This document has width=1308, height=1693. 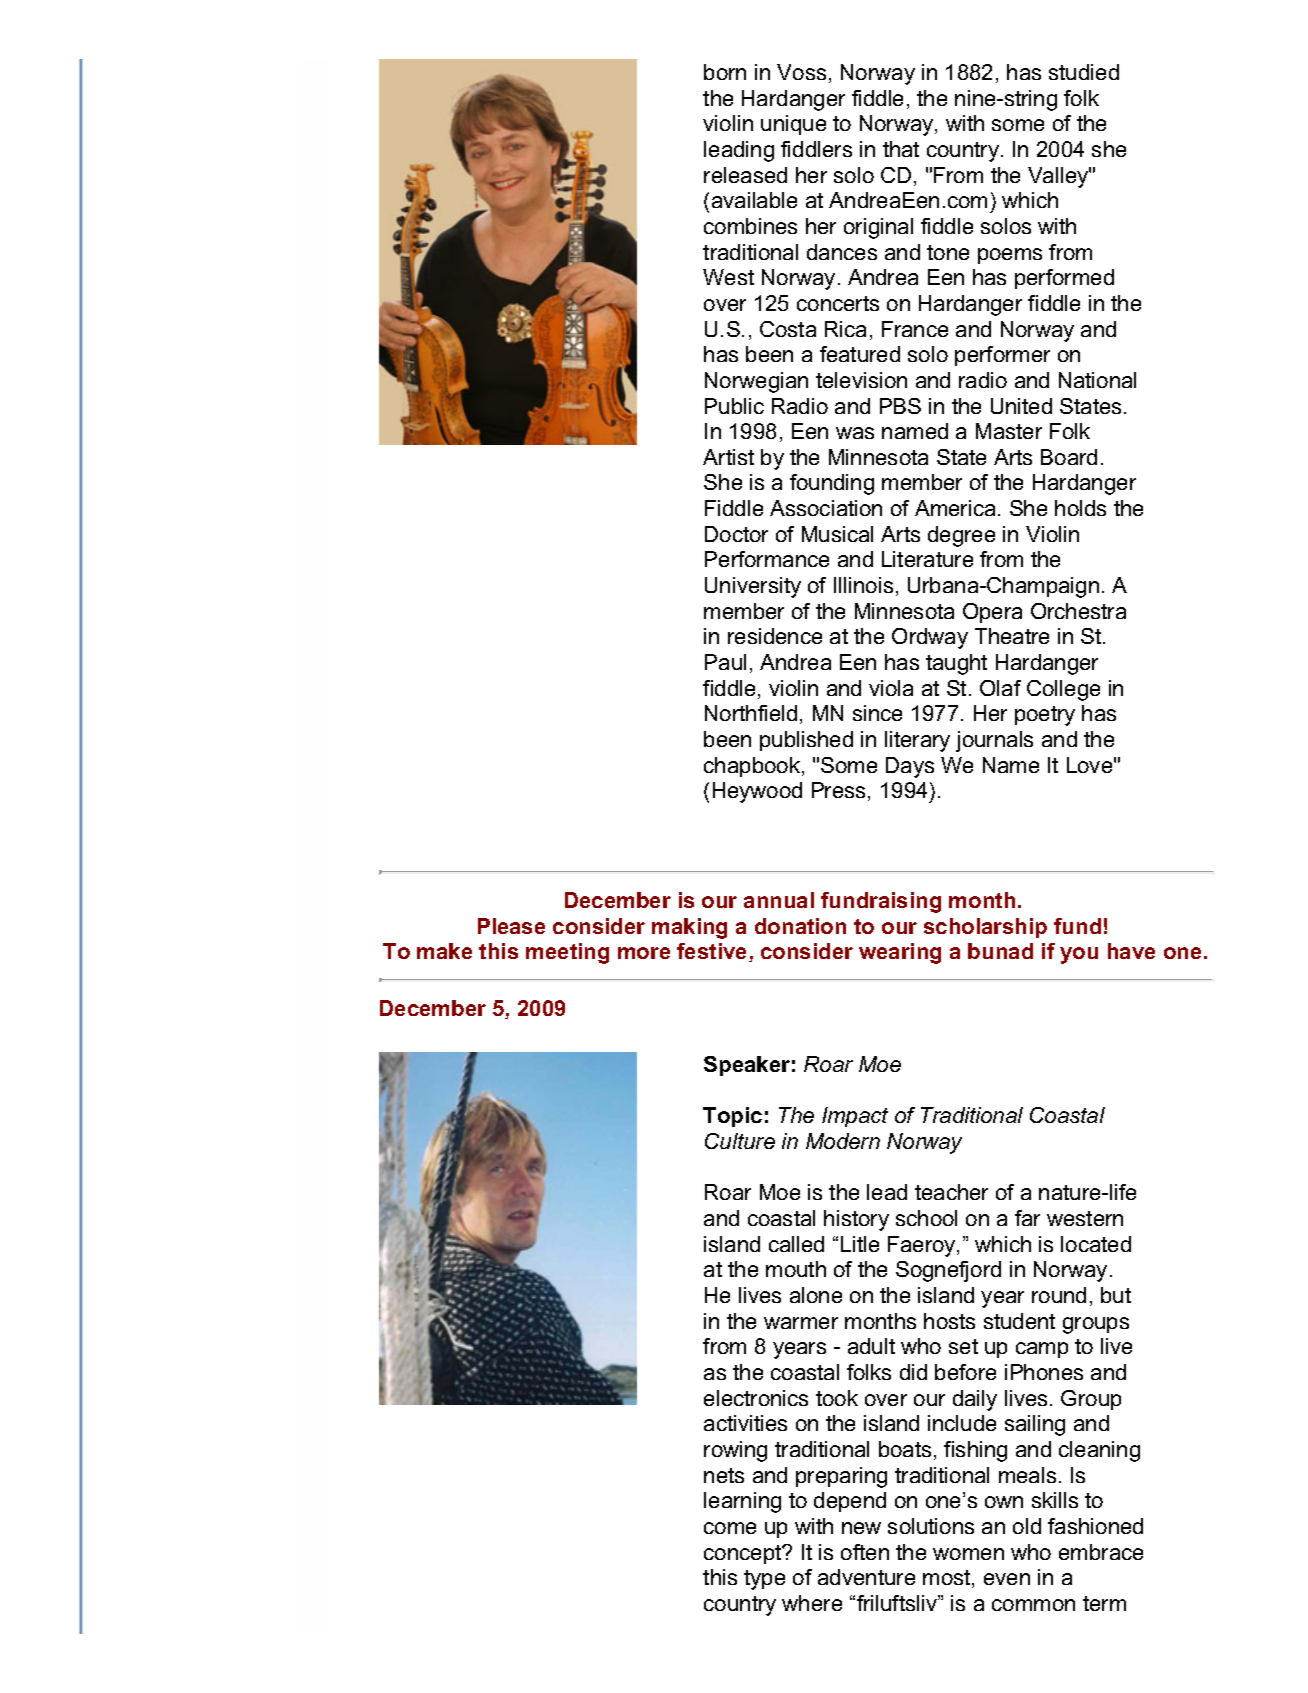 What do you see at coordinates (756, 382) in the document?
I see `Norwegian` at bounding box center [756, 382].
